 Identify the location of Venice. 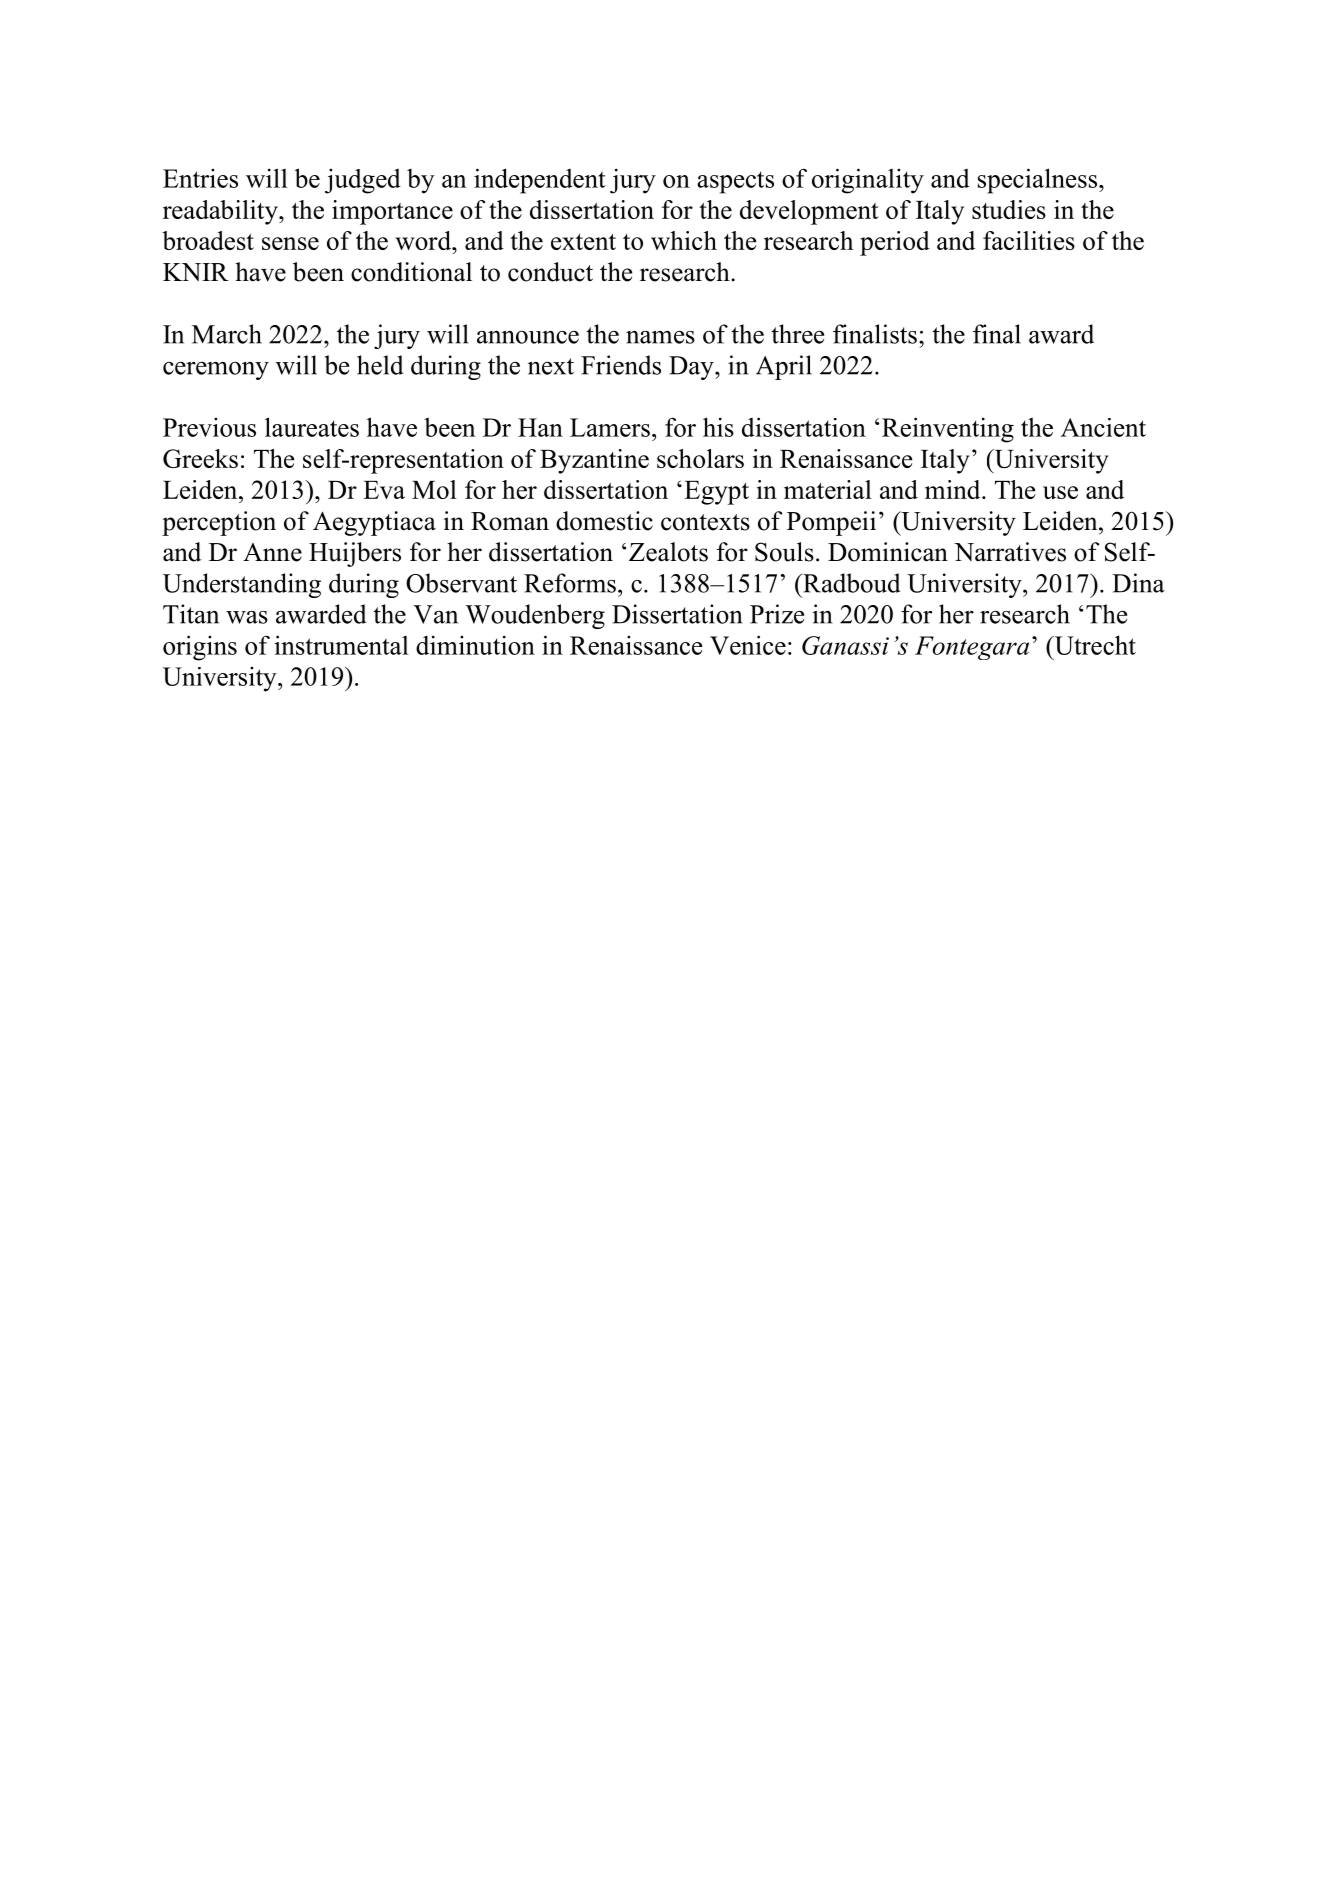
(748, 645).
